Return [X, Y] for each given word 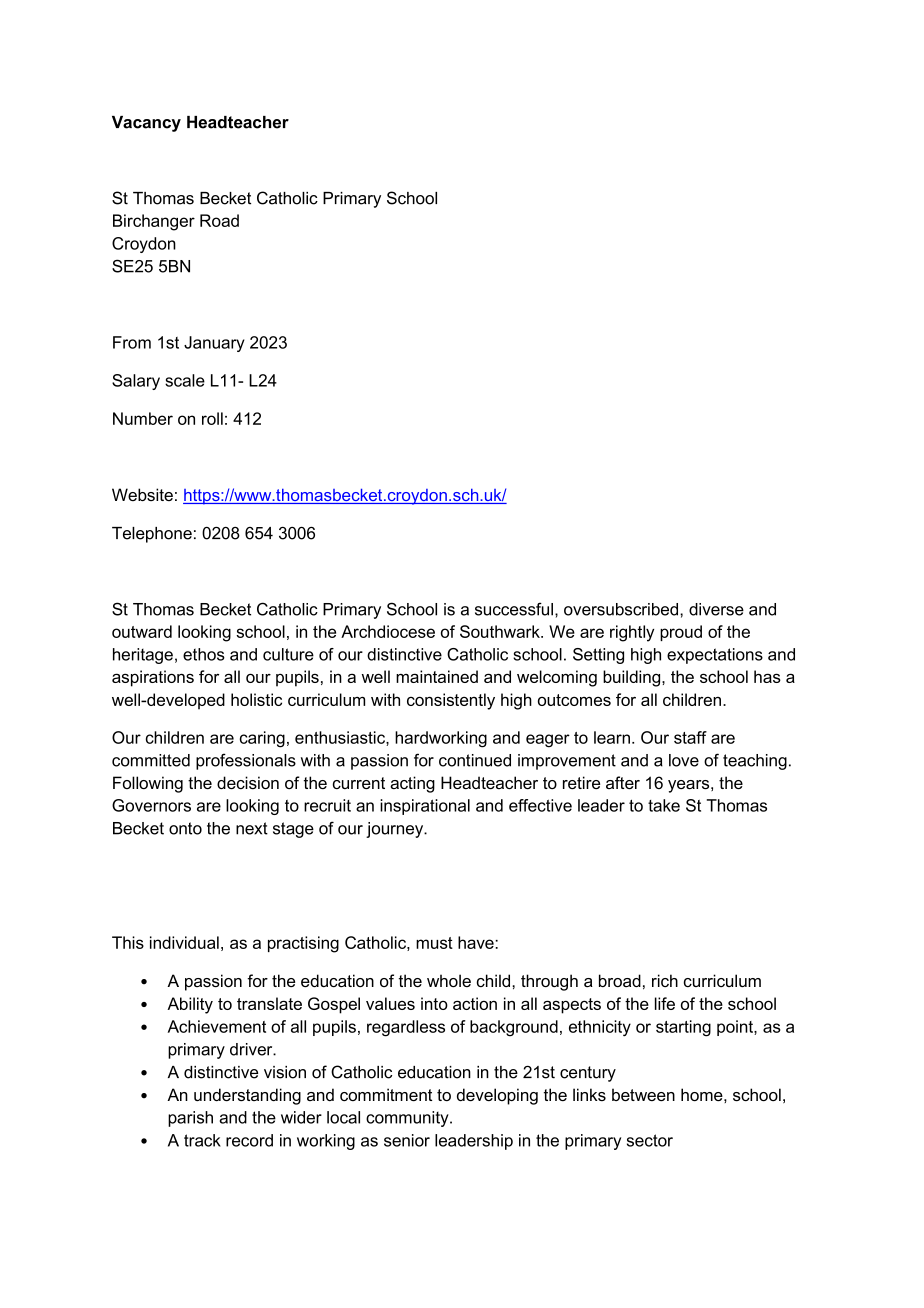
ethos [204, 654]
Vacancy [146, 124]
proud [681, 633]
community [408, 1119]
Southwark [501, 631]
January [214, 344]
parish [190, 1119]
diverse [716, 609]
